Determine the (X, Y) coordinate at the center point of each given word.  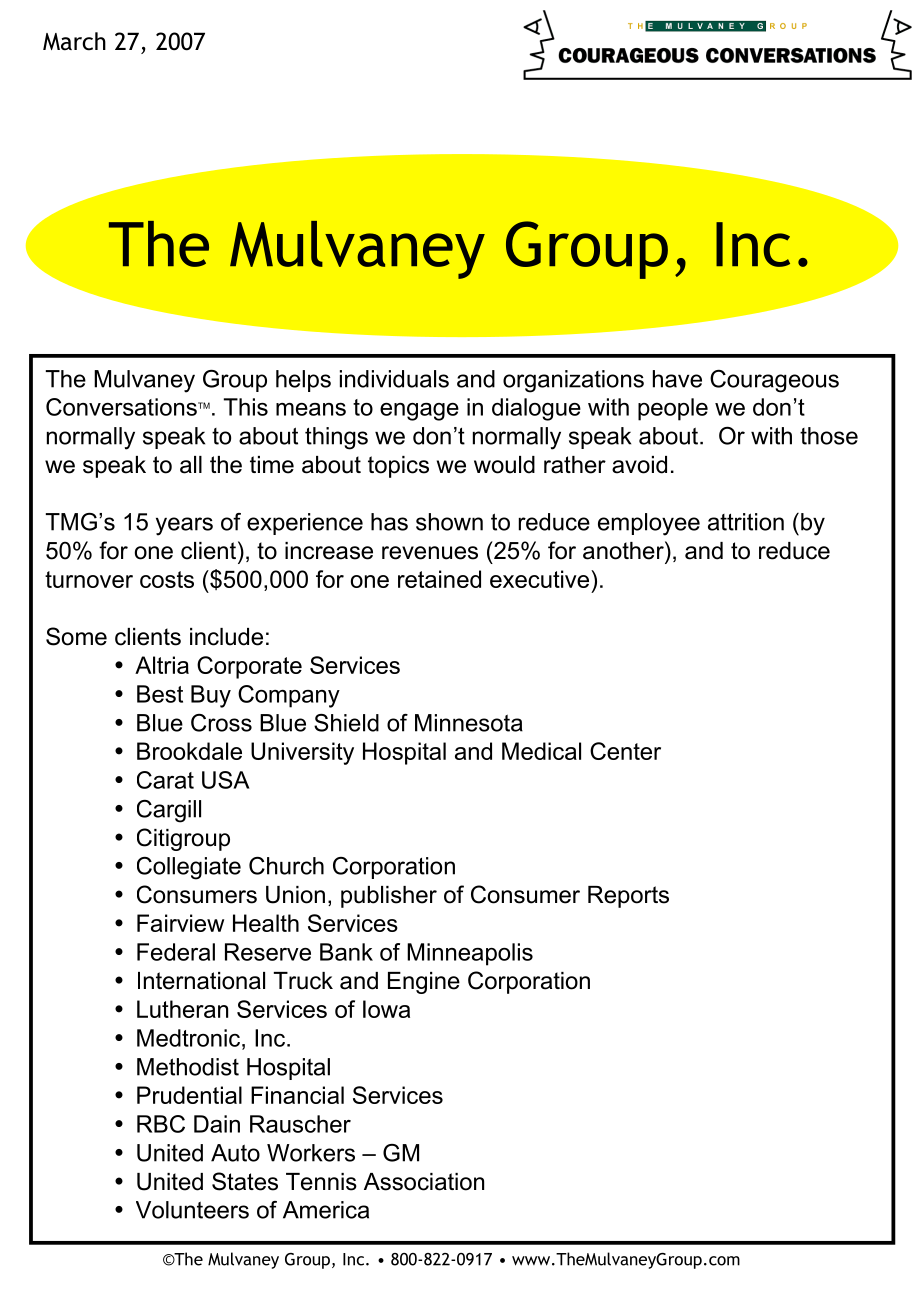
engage (419, 412)
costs (167, 579)
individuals (394, 379)
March (74, 41)
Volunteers (192, 1210)
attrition (746, 522)
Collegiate (189, 868)
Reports (628, 897)
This (246, 407)
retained (439, 579)
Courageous (774, 381)
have (677, 379)
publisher (389, 897)
